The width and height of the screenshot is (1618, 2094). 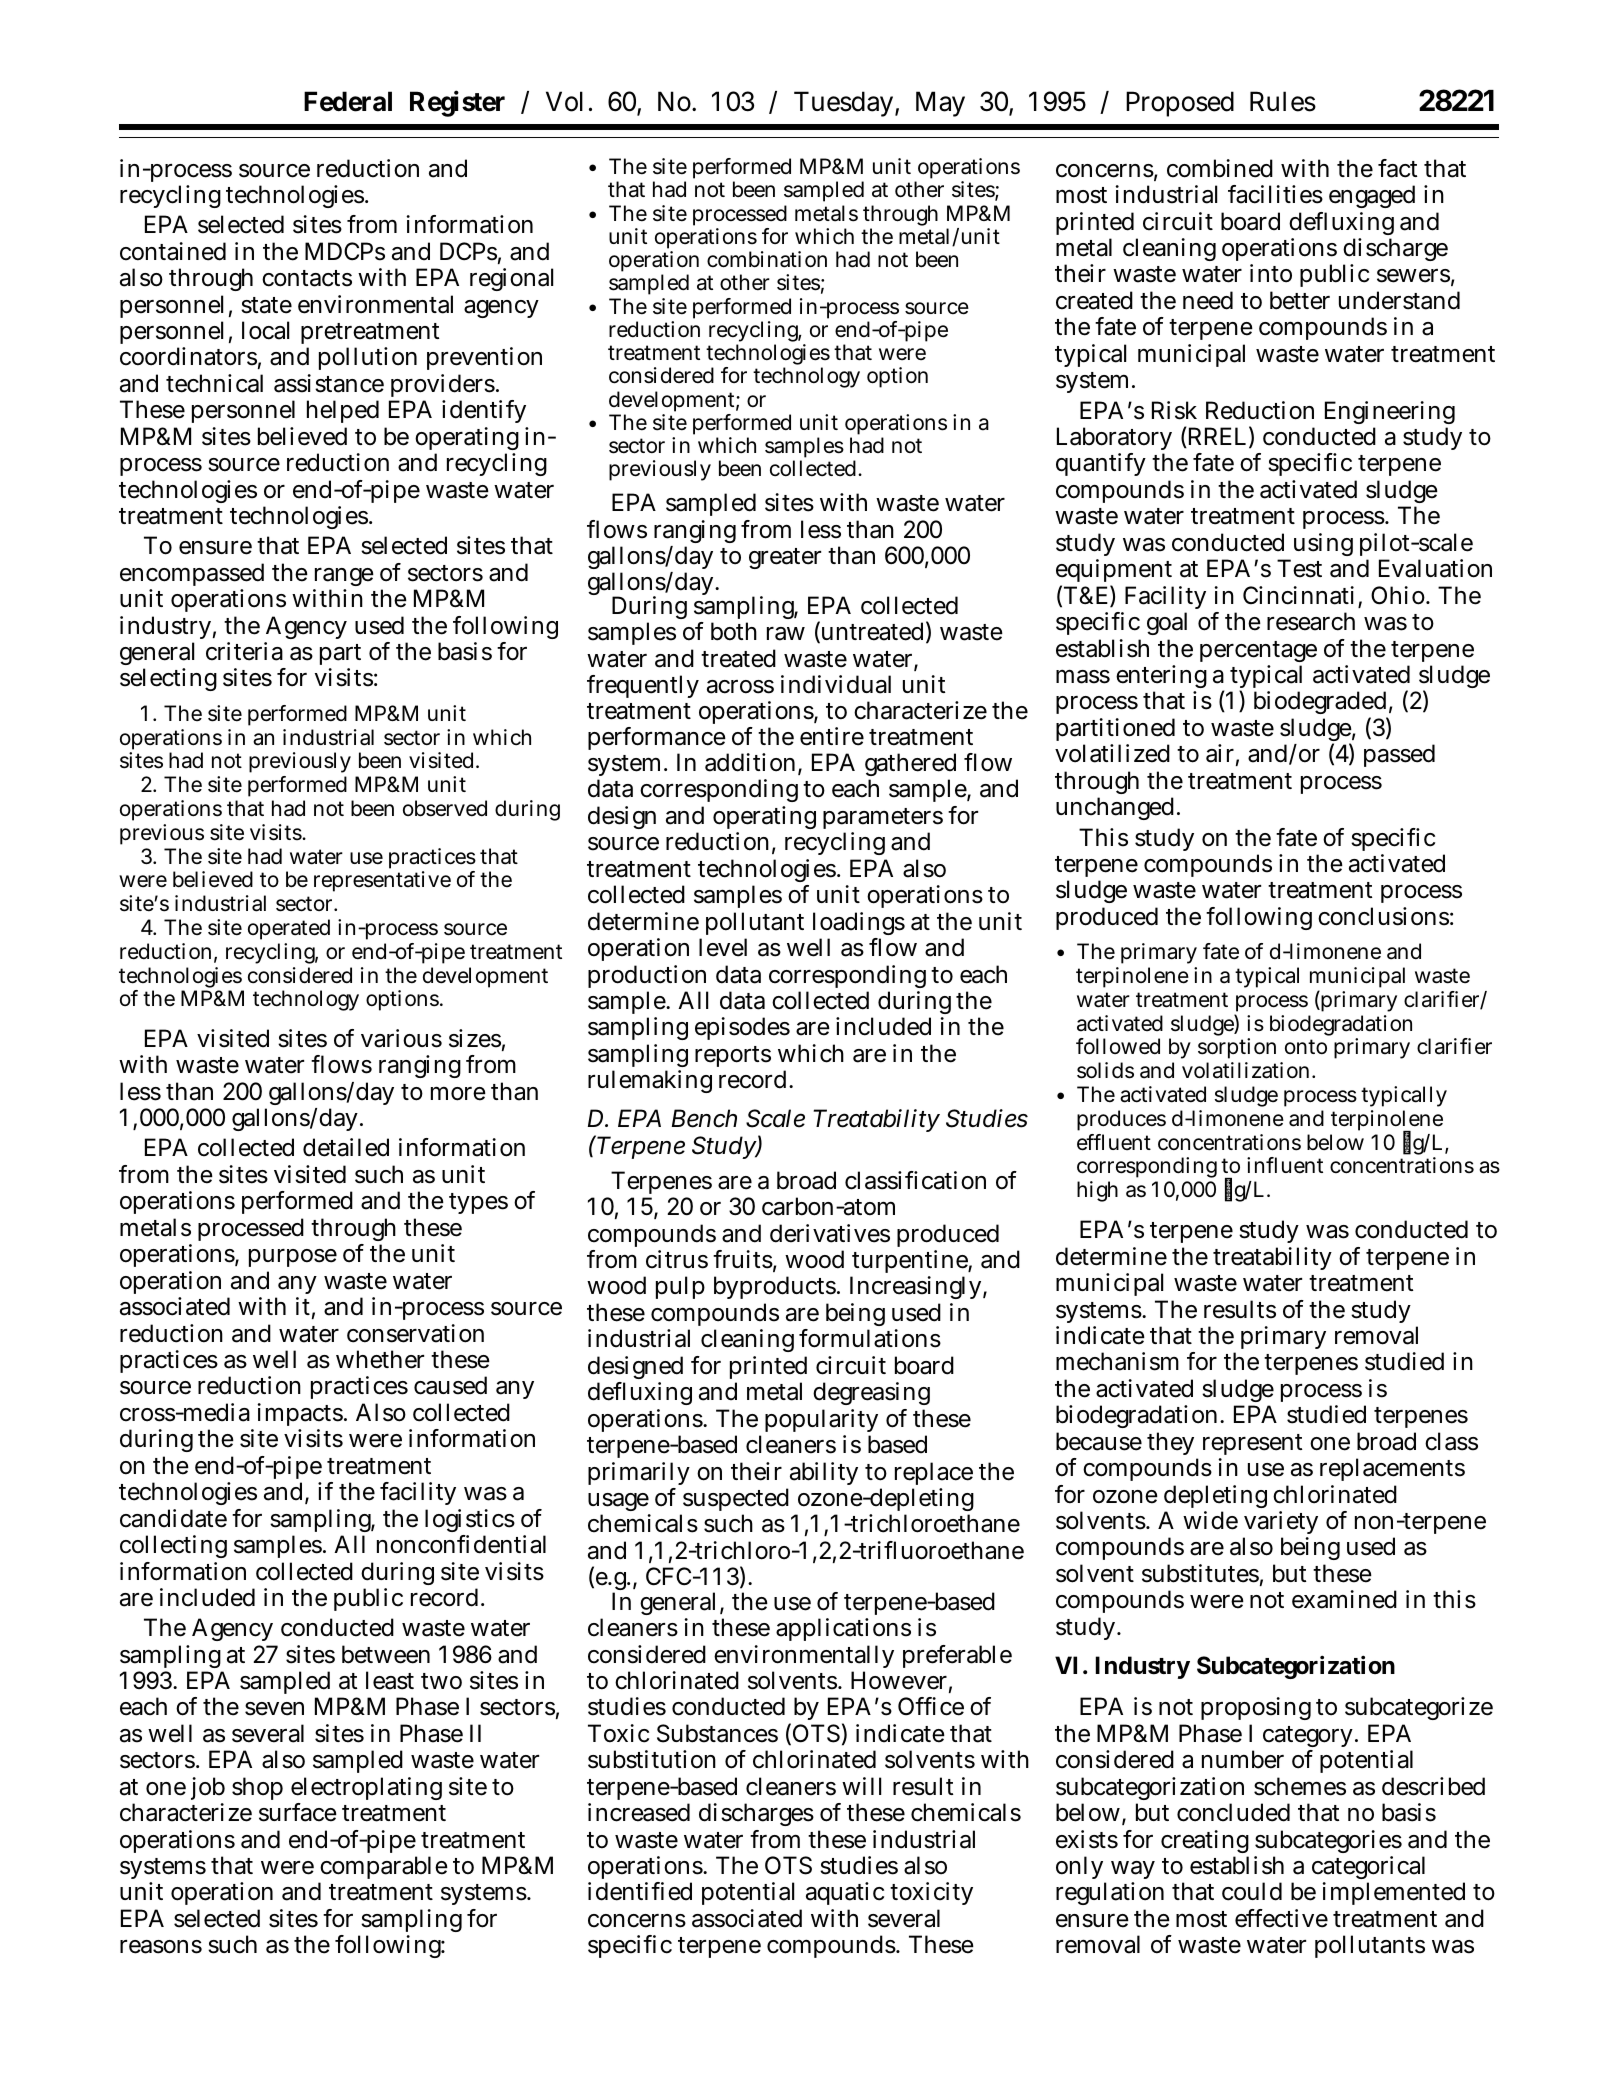 I want to click on aquatic, so click(x=845, y=1893).
